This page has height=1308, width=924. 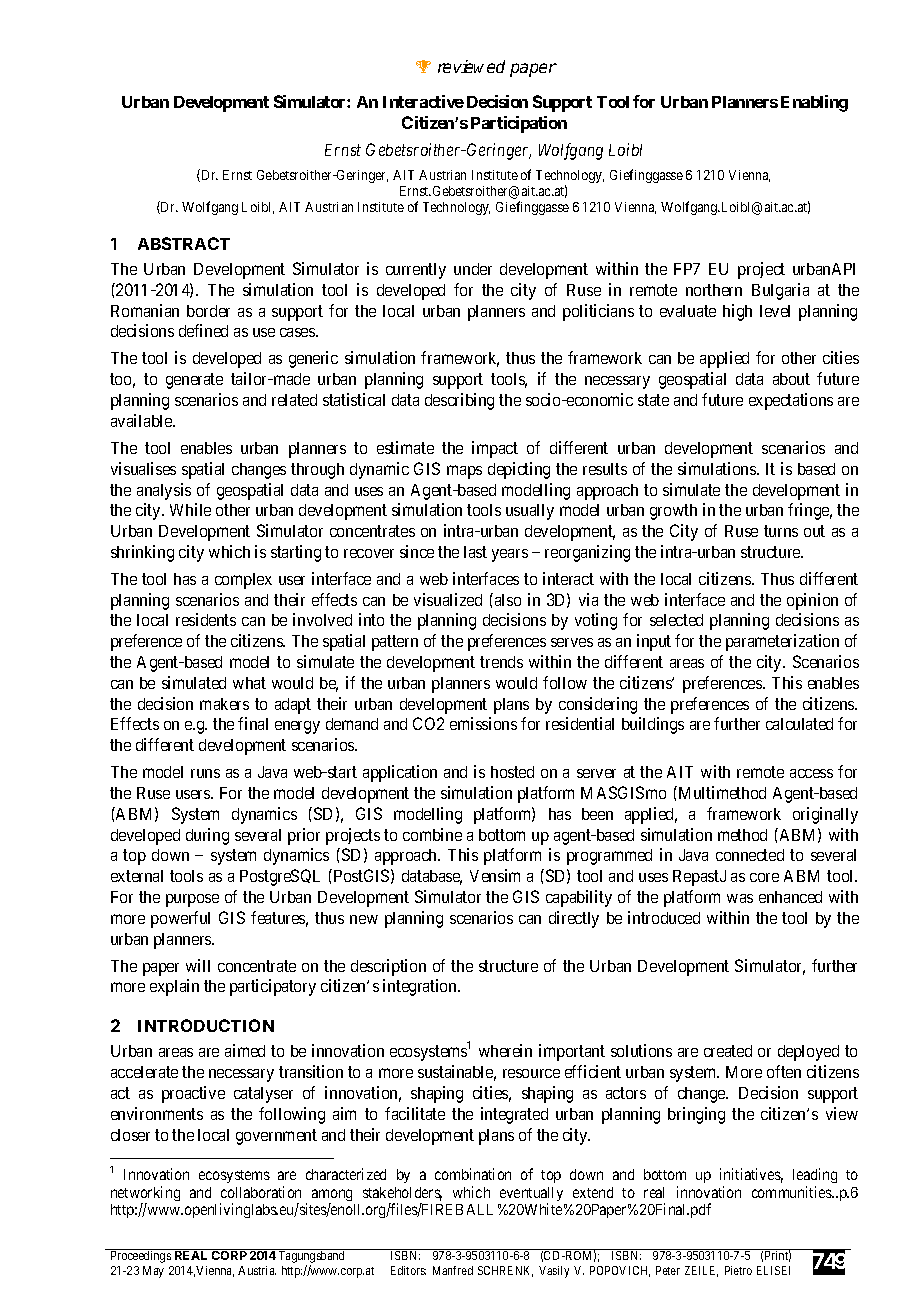 What do you see at coordinates (814, 103) in the page?
I see `Enabling` at bounding box center [814, 103].
